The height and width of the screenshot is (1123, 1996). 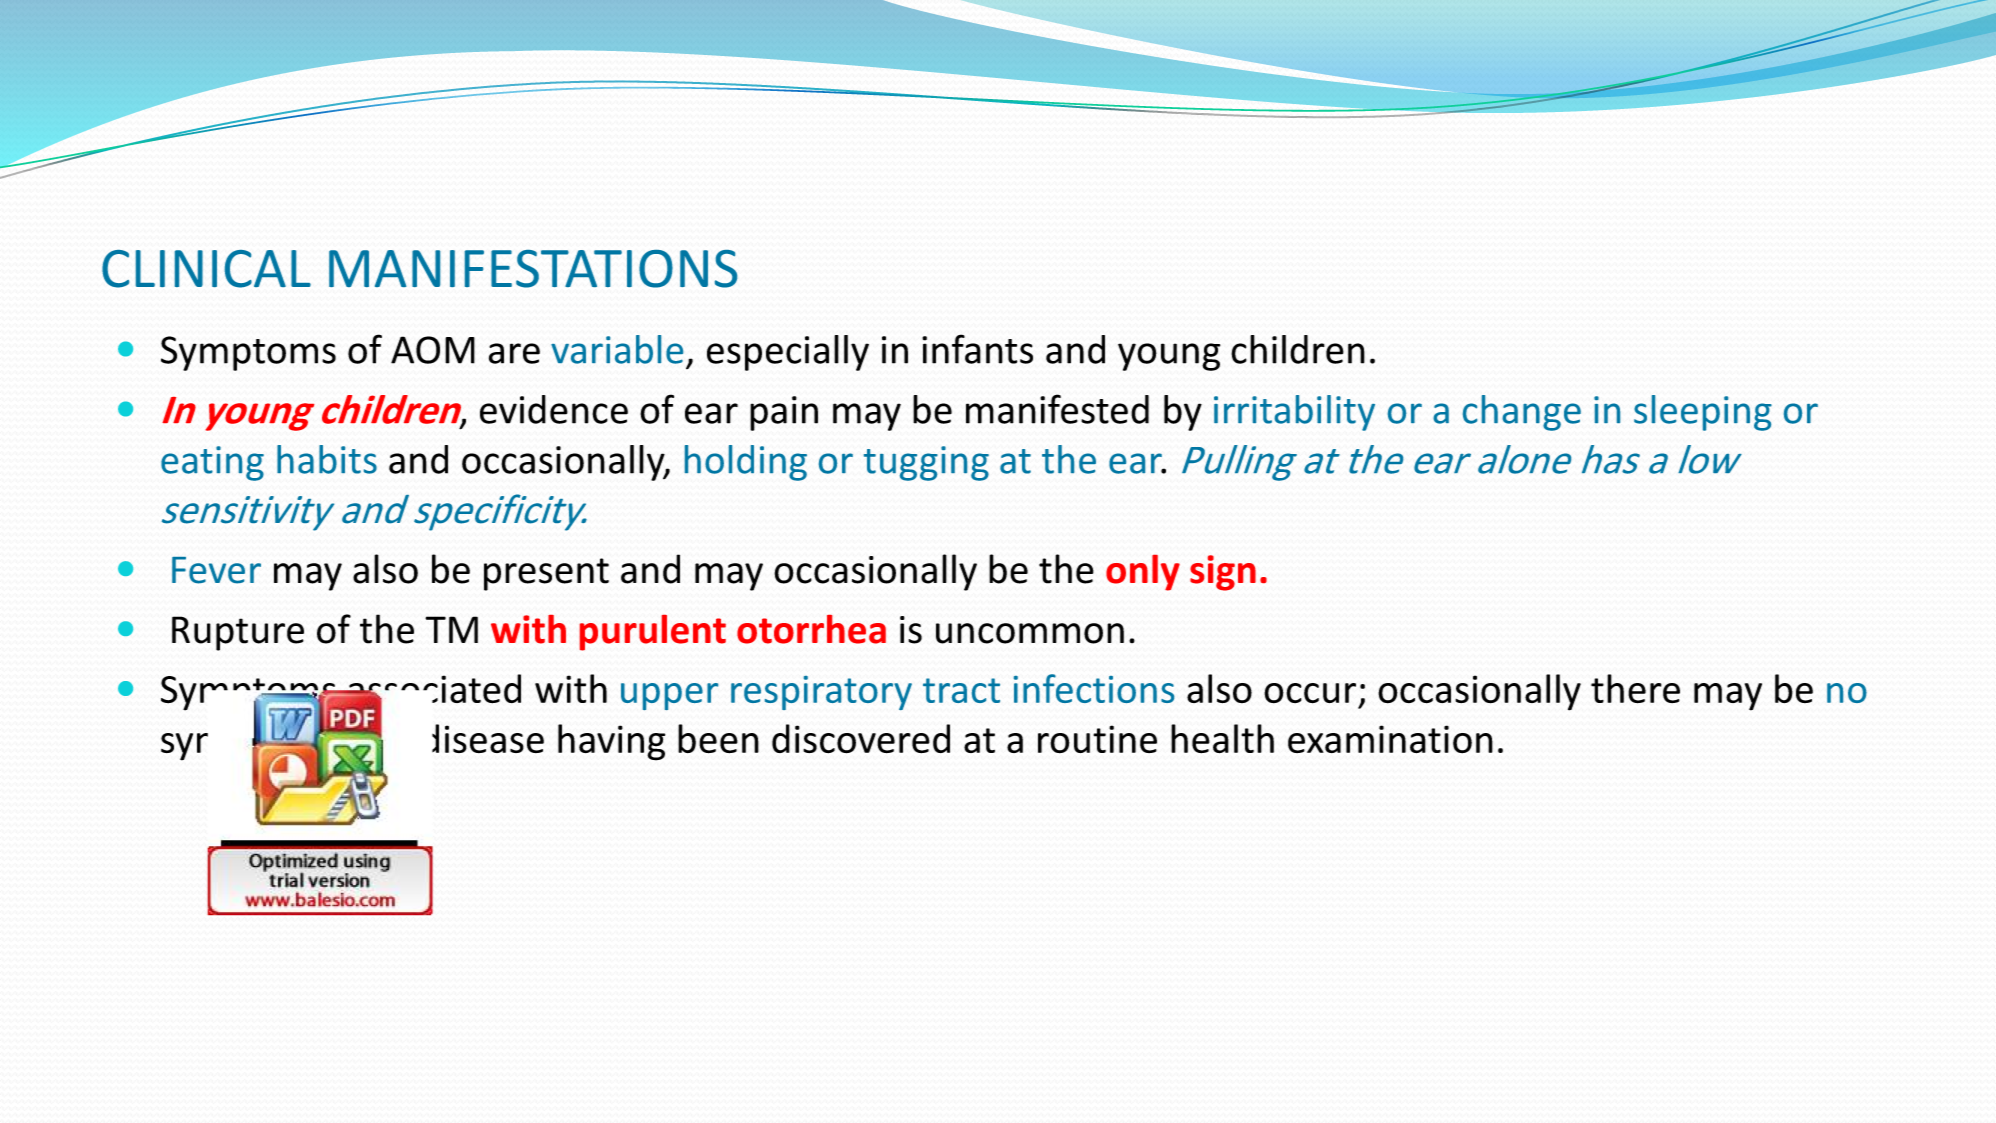 I want to click on infants, so click(x=977, y=349).
